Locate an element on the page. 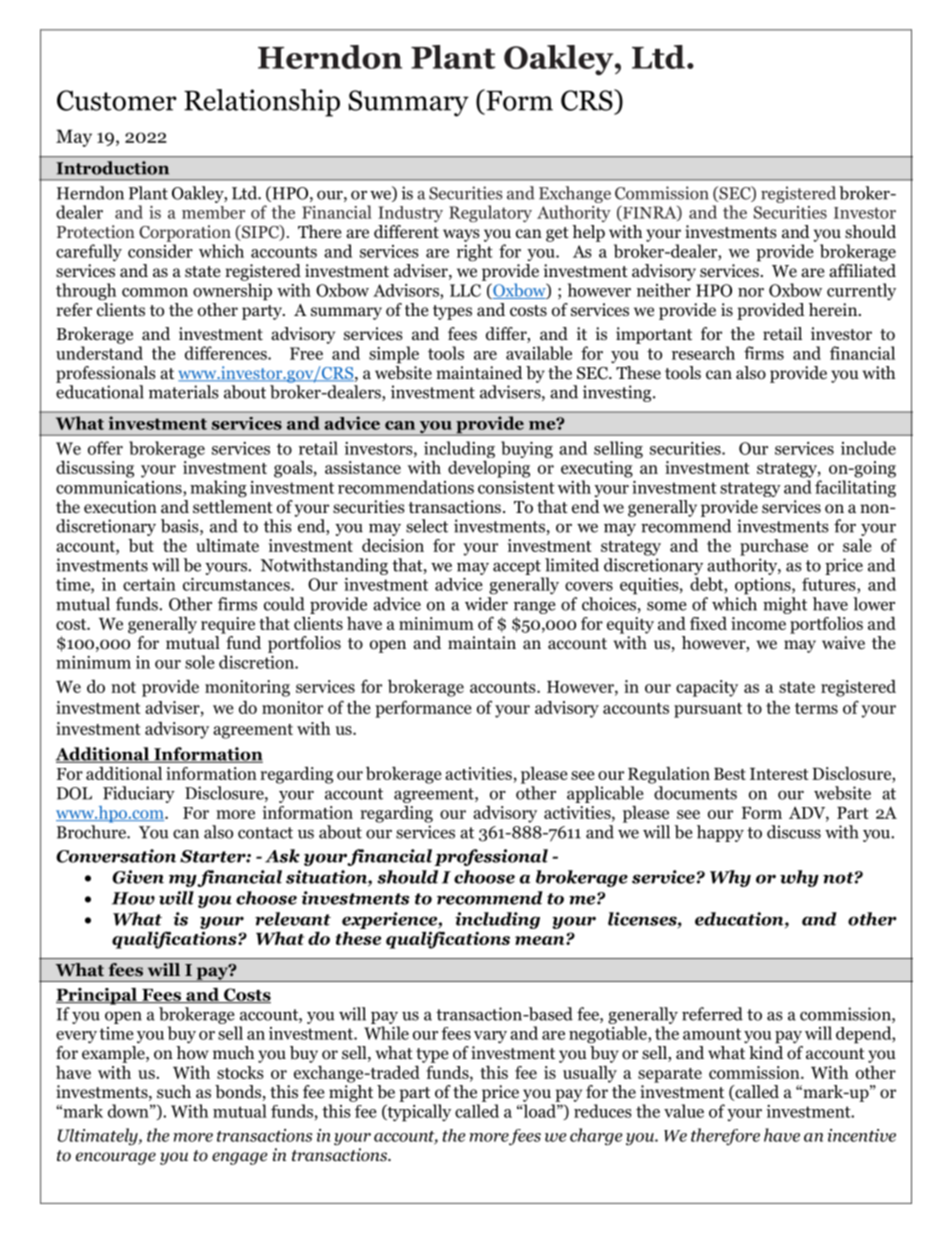  happy is located at coordinates (720, 833).
